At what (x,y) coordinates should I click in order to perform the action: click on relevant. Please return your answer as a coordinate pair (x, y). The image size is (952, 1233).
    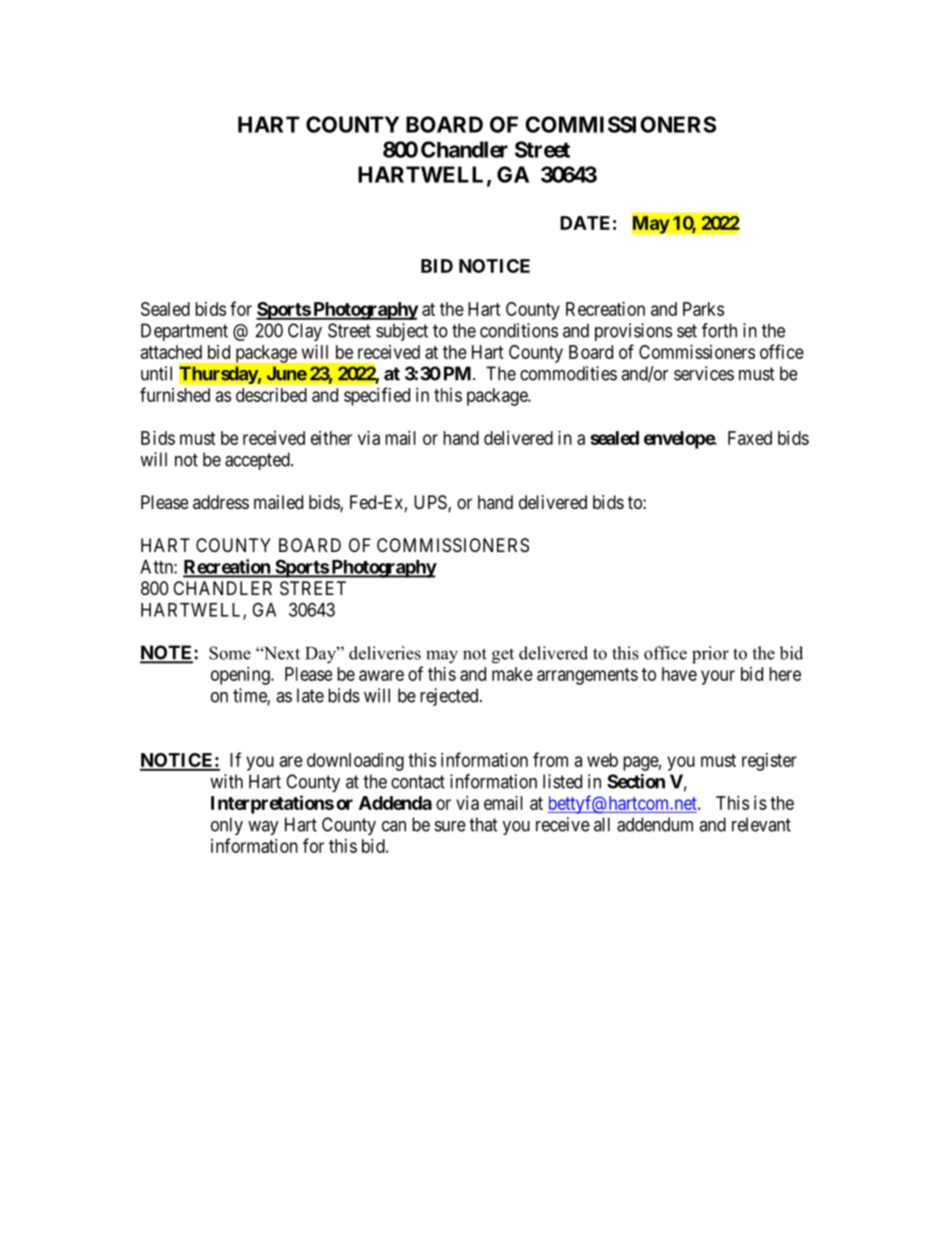
    Looking at the image, I should click on (761, 824).
